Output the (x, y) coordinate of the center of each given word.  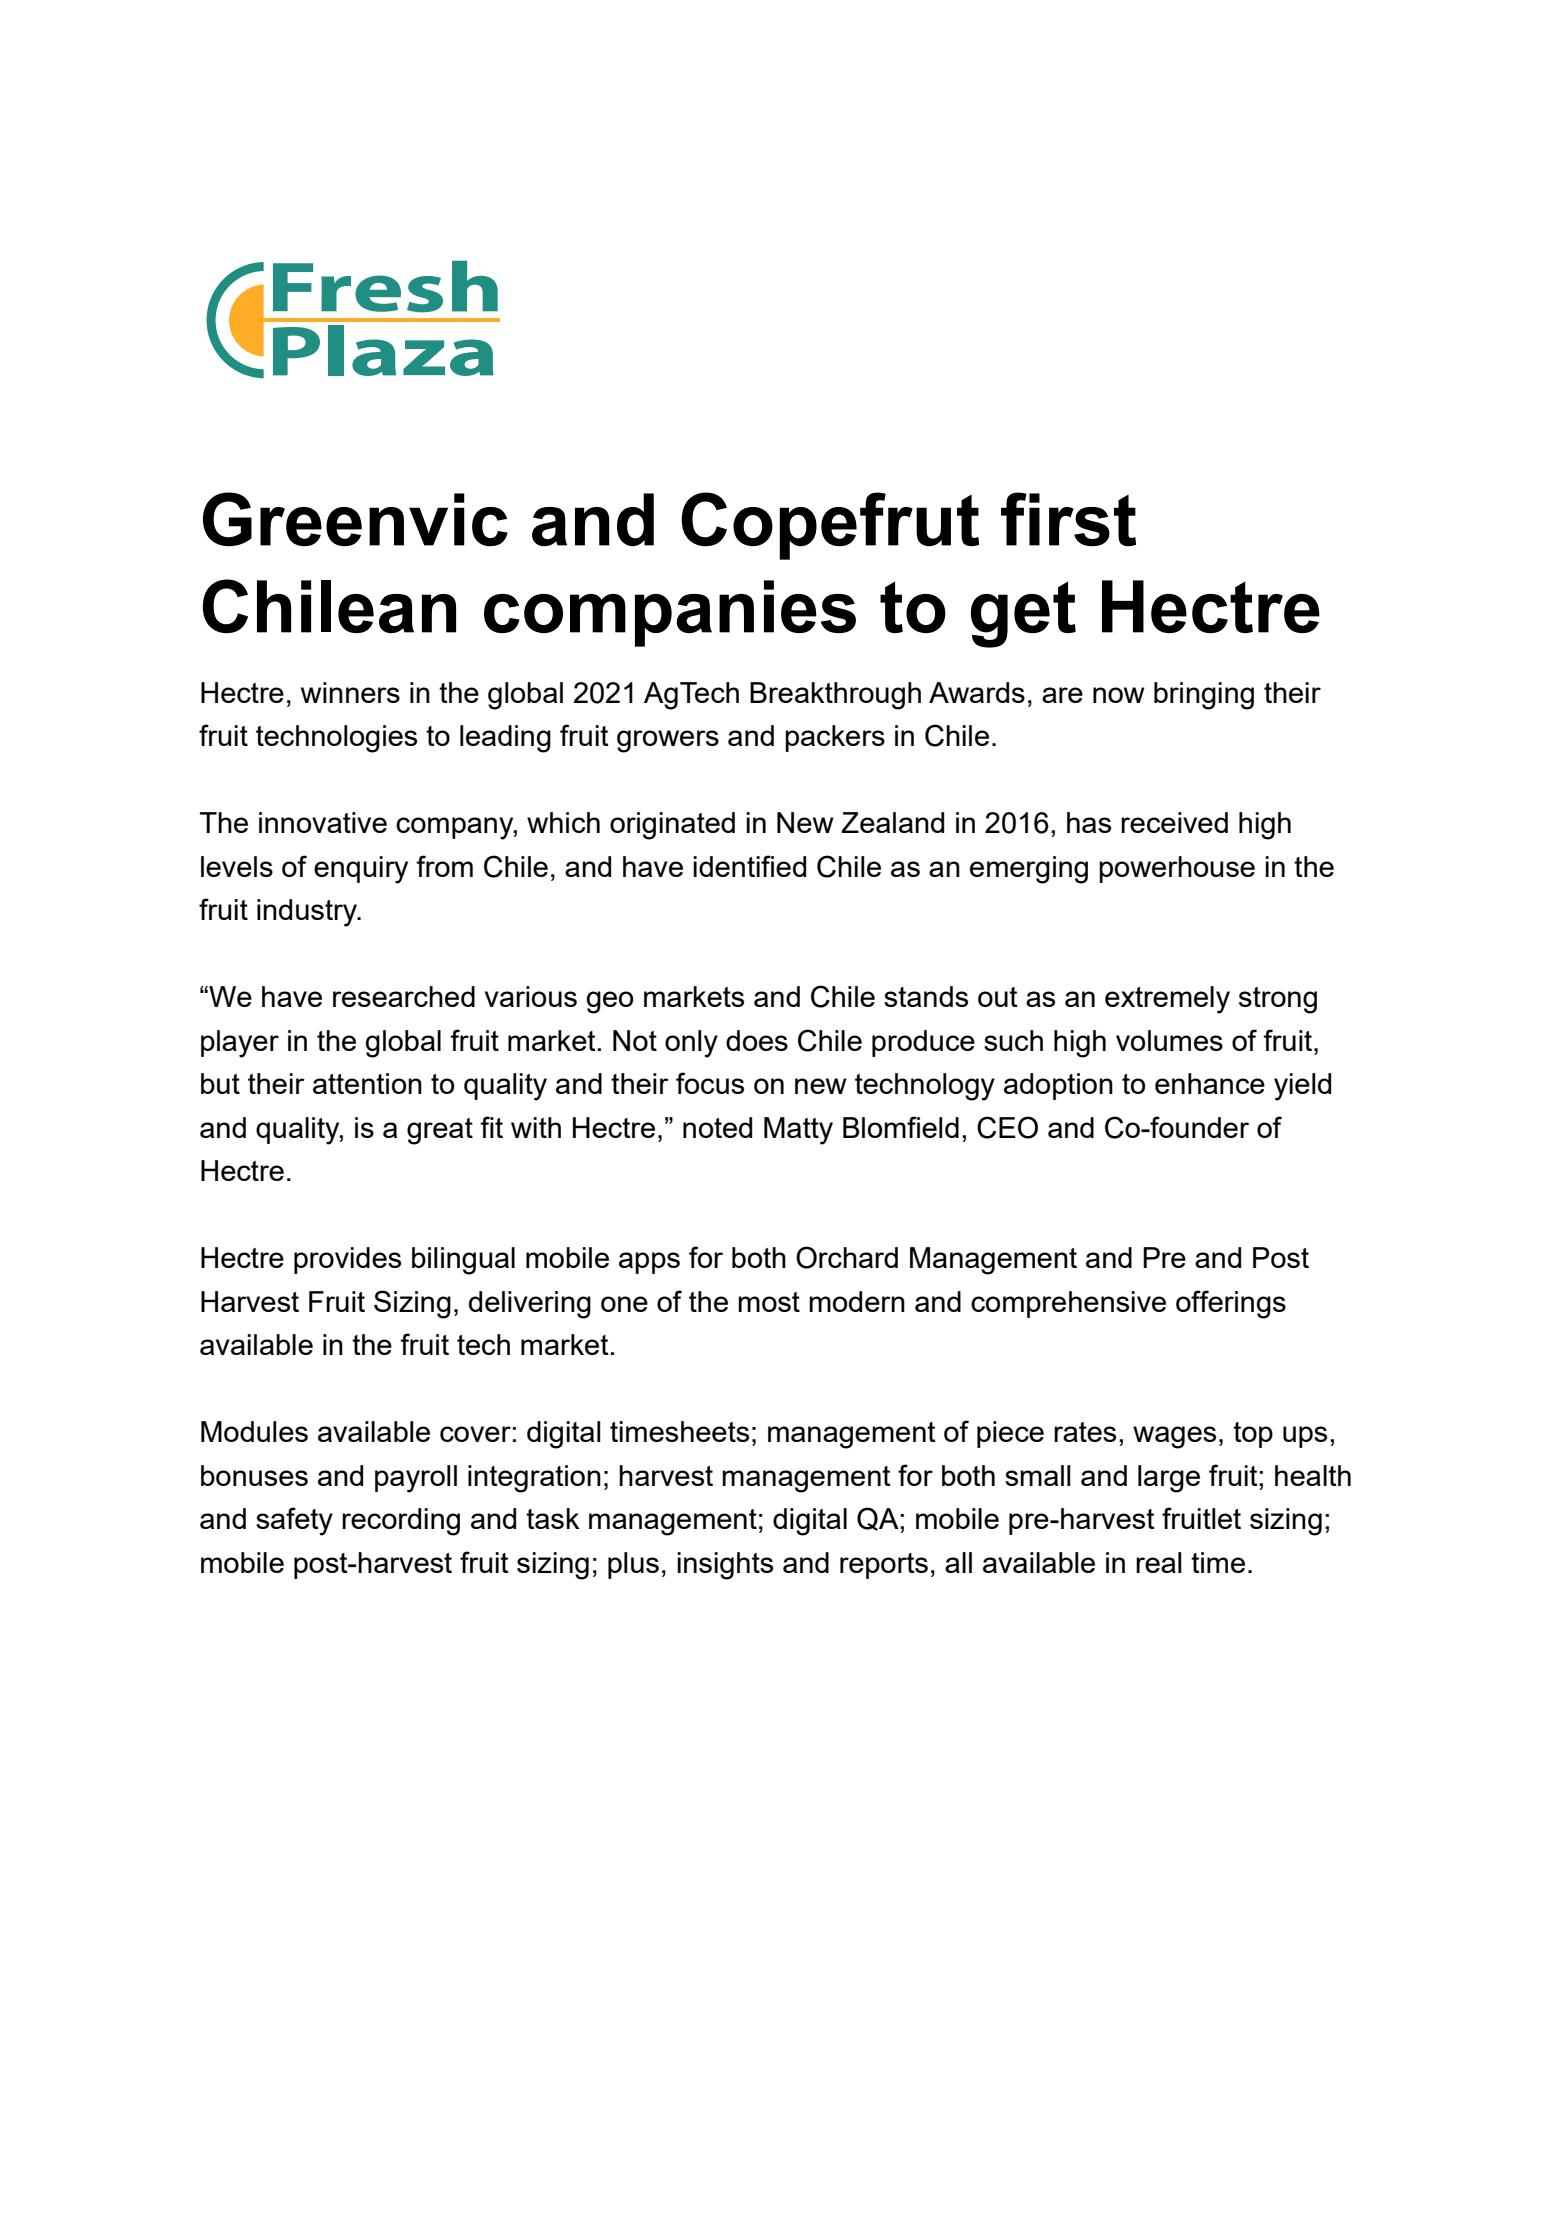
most (769, 1302)
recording (401, 1522)
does (757, 1040)
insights (725, 1566)
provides (347, 1260)
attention (367, 1083)
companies (670, 613)
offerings (1231, 1304)
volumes (1169, 1040)
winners (350, 692)
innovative (323, 822)
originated (672, 826)
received (1174, 822)
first (1068, 519)
